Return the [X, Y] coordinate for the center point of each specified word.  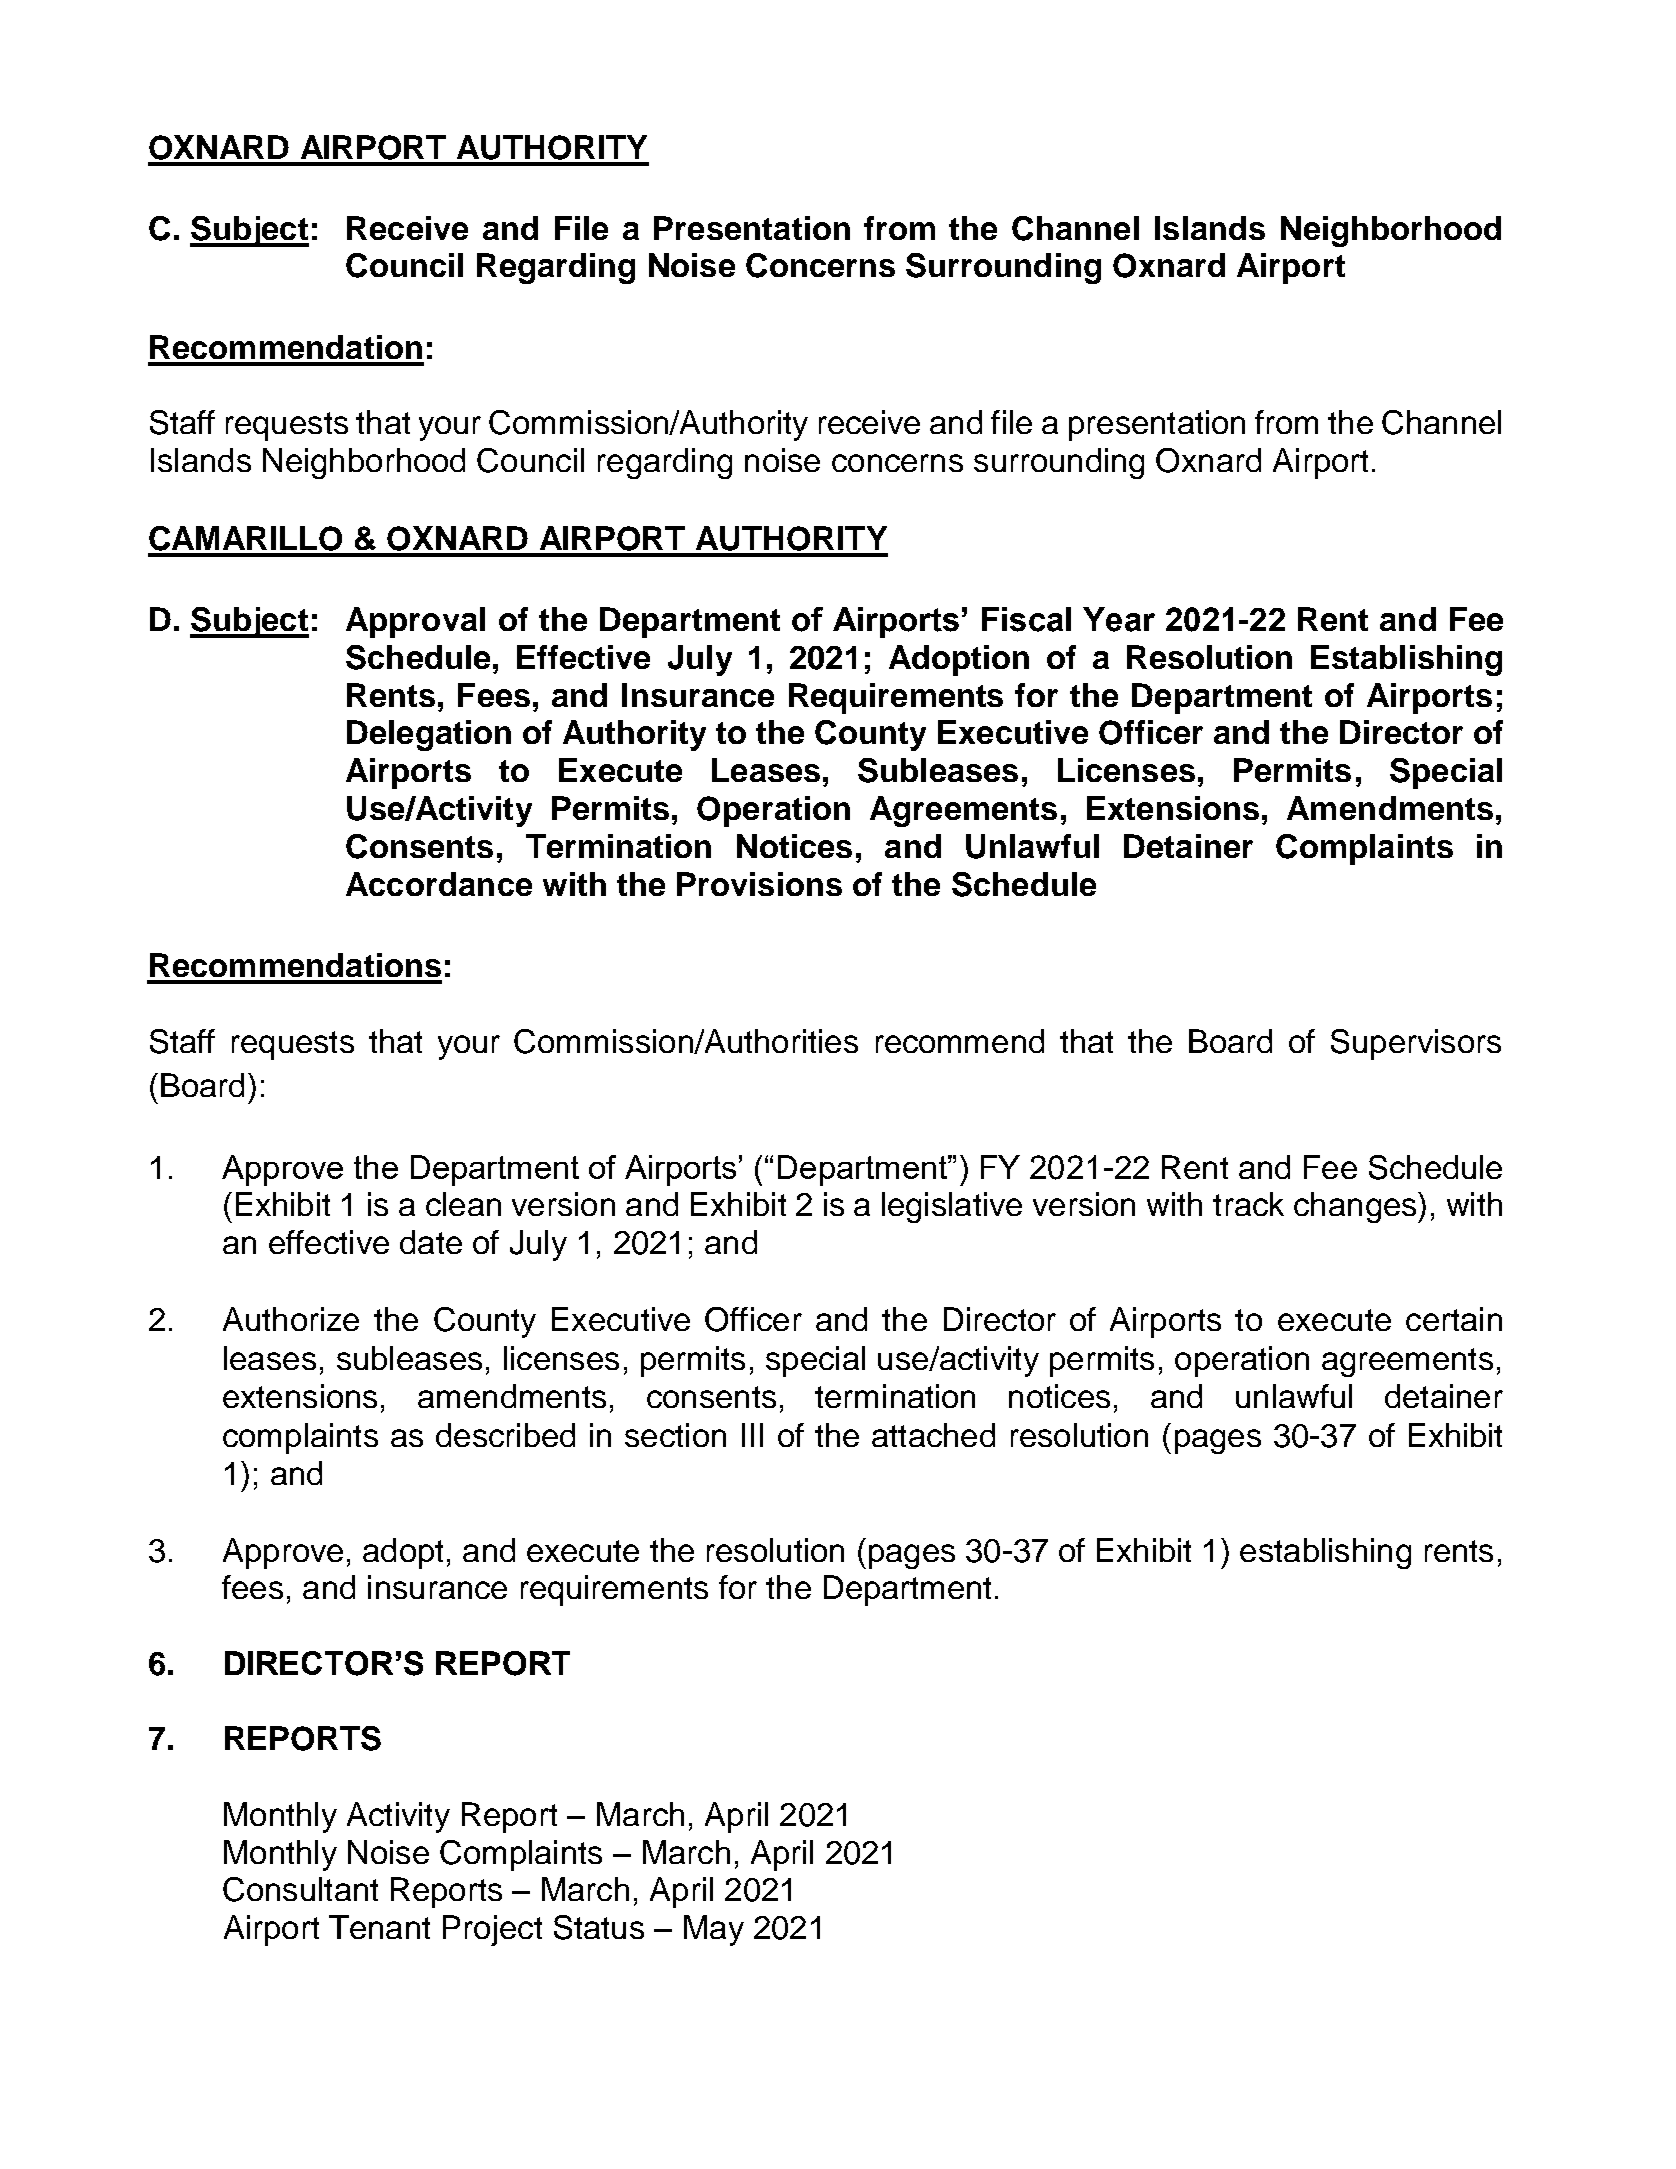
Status [599, 1927]
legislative [952, 1207]
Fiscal [1026, 619]
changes [1356, 1207]
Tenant [379, 1927]
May [714, 1930]
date [431, 1242]
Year [1119, 619]
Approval [415, 622]
